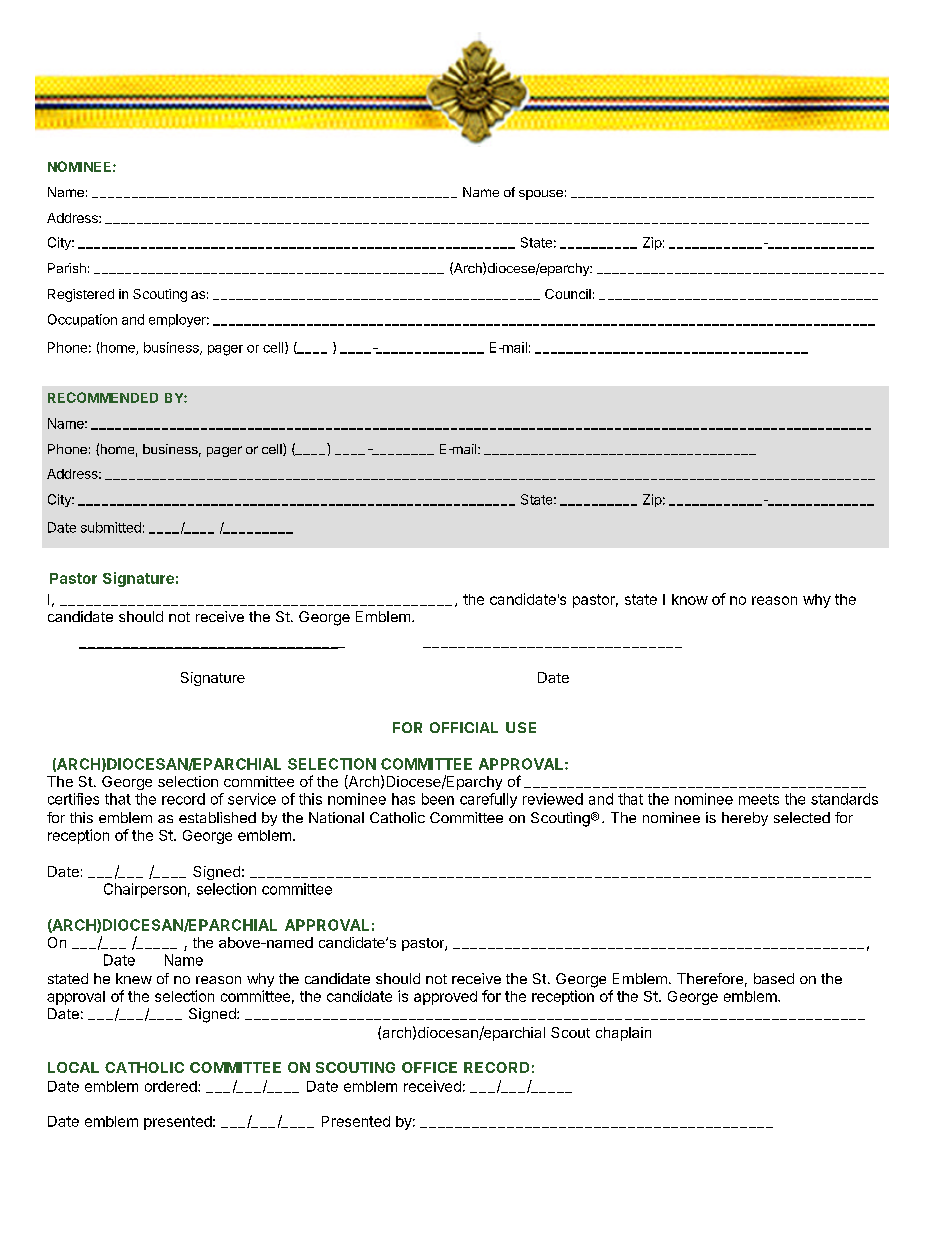 The width and height of the document is (952, 1233). Describe the element at coordinates (568, 294) in the document. I see `Council` at that location.
